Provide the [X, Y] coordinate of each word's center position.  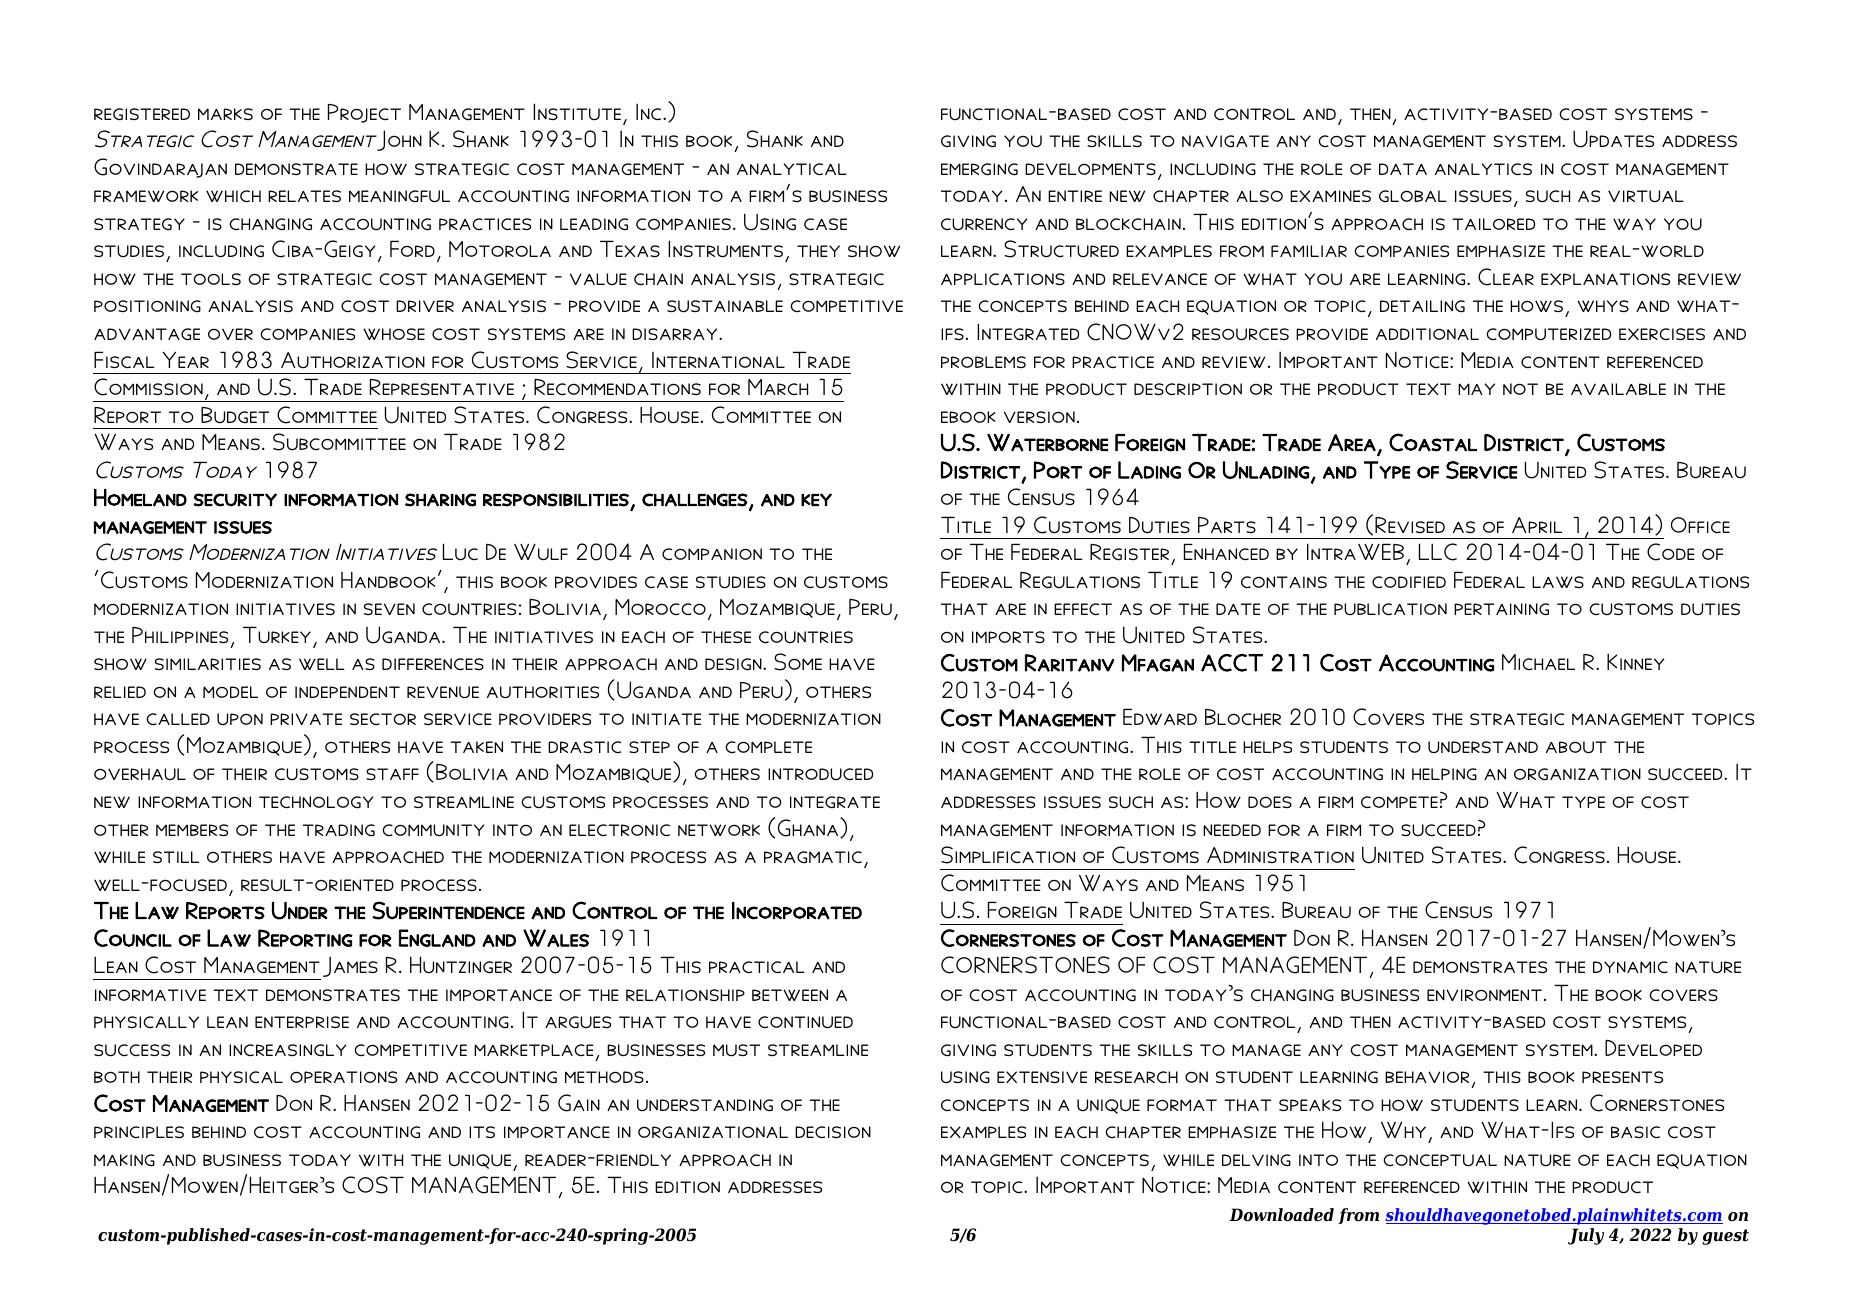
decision [833, 1132]
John [399, 140]
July [1586, 1236]
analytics [1483, 169]
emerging [979, 169]
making [124, 1160]
